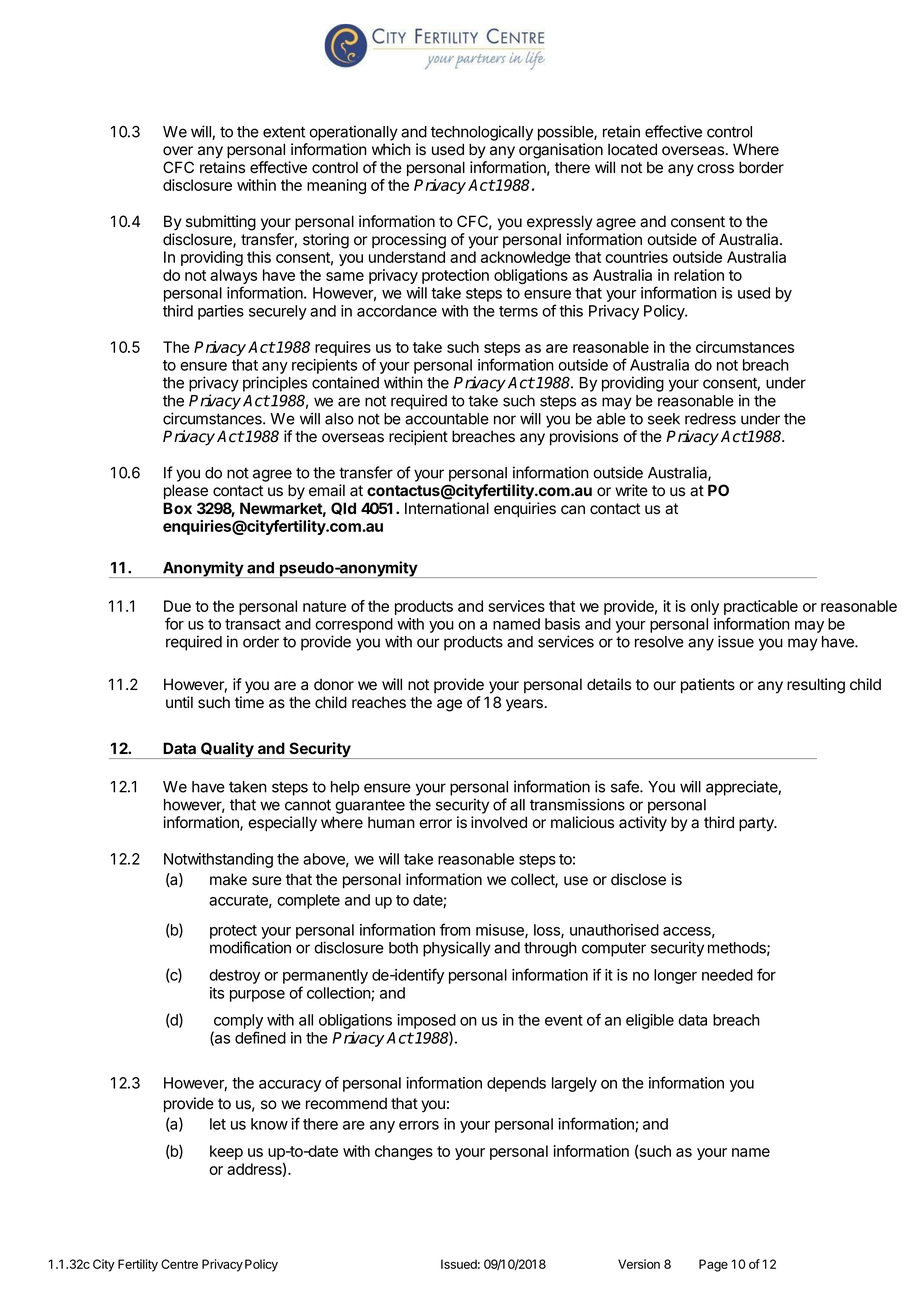 This document has height=1308, width=924. Describe the element at coordinates (284, 132) in the document. I see `extent` at that location.
